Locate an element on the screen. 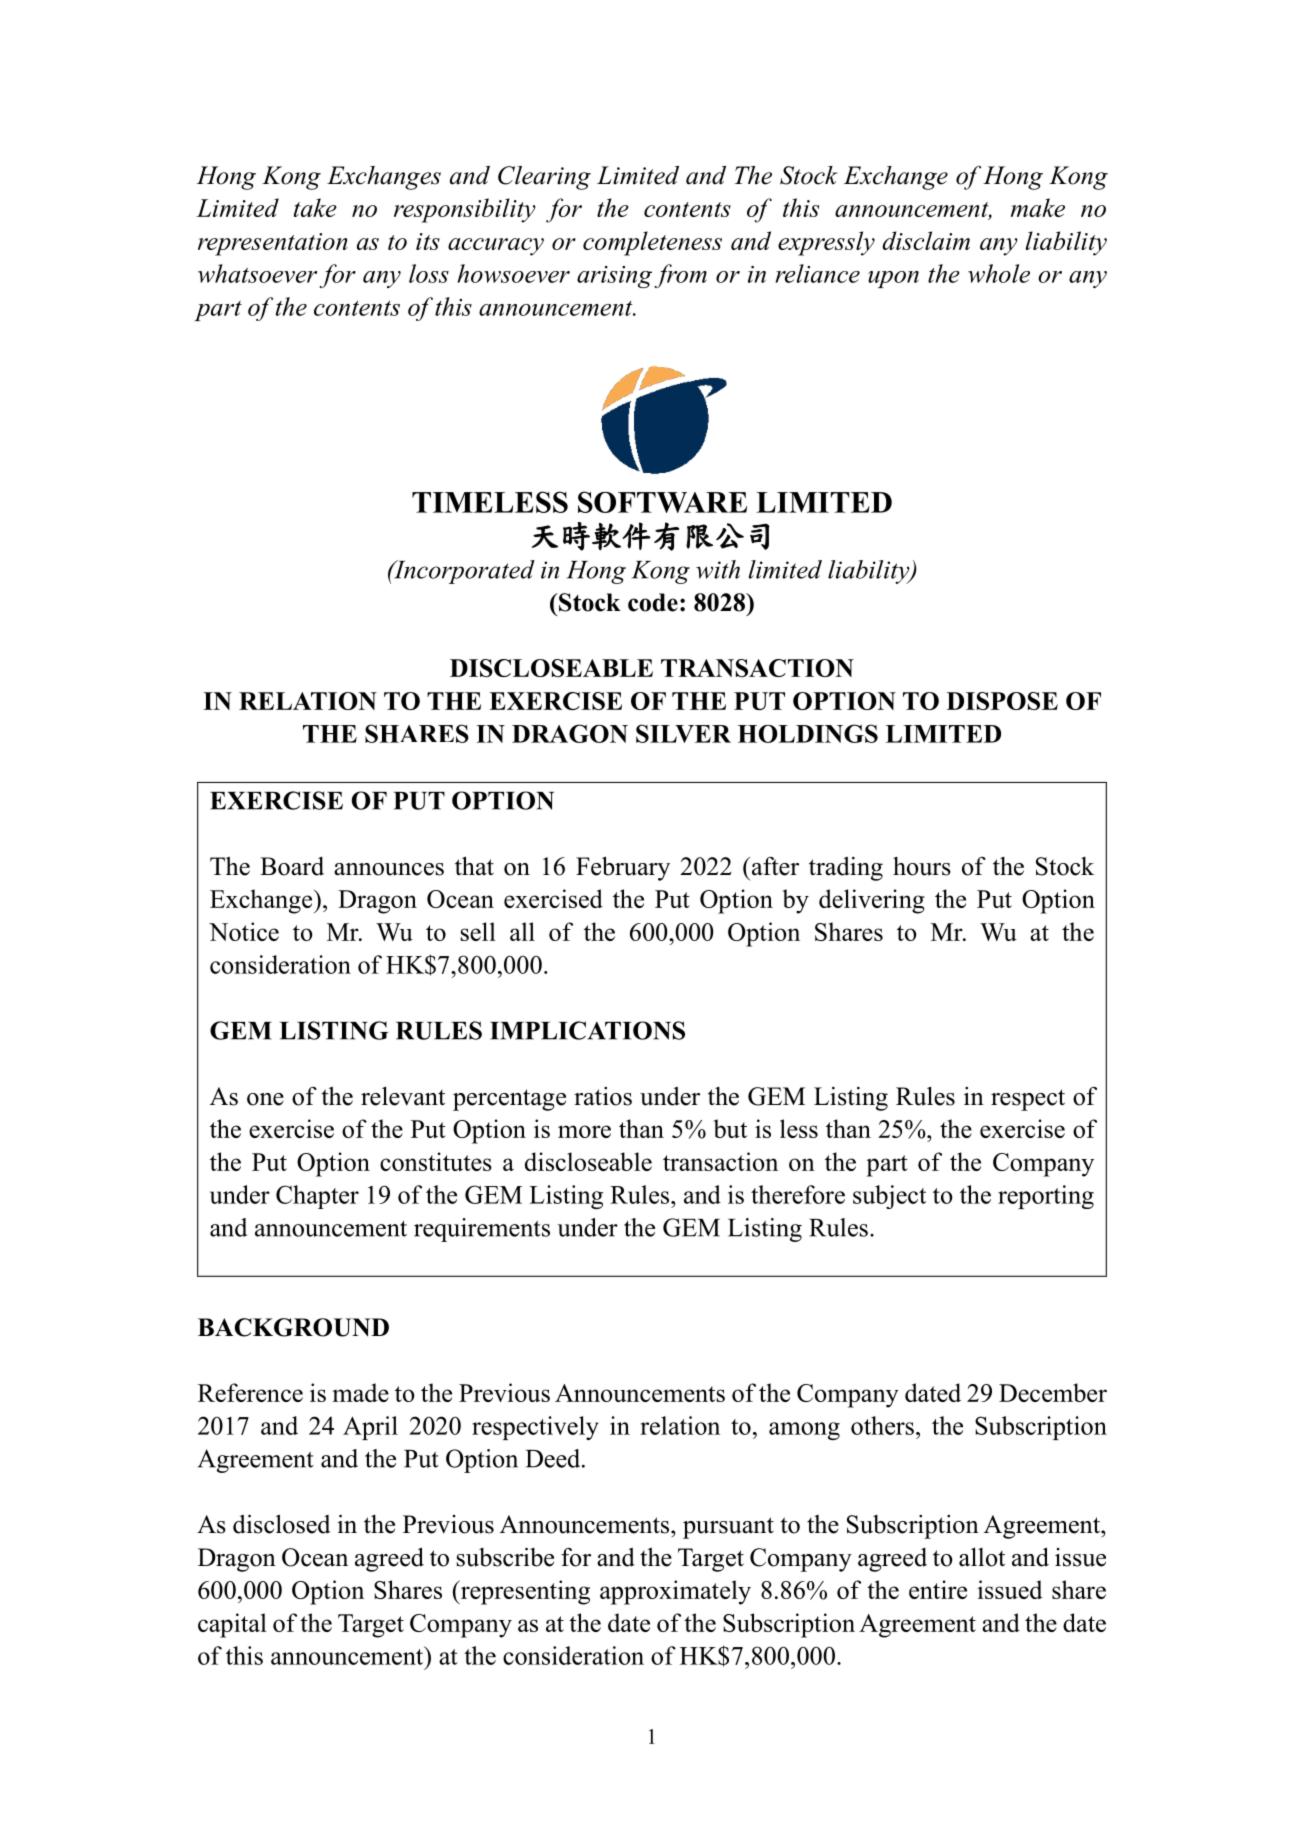 This screenshot has width=1304, height=1844. take is located at coordinates (315, 207).
